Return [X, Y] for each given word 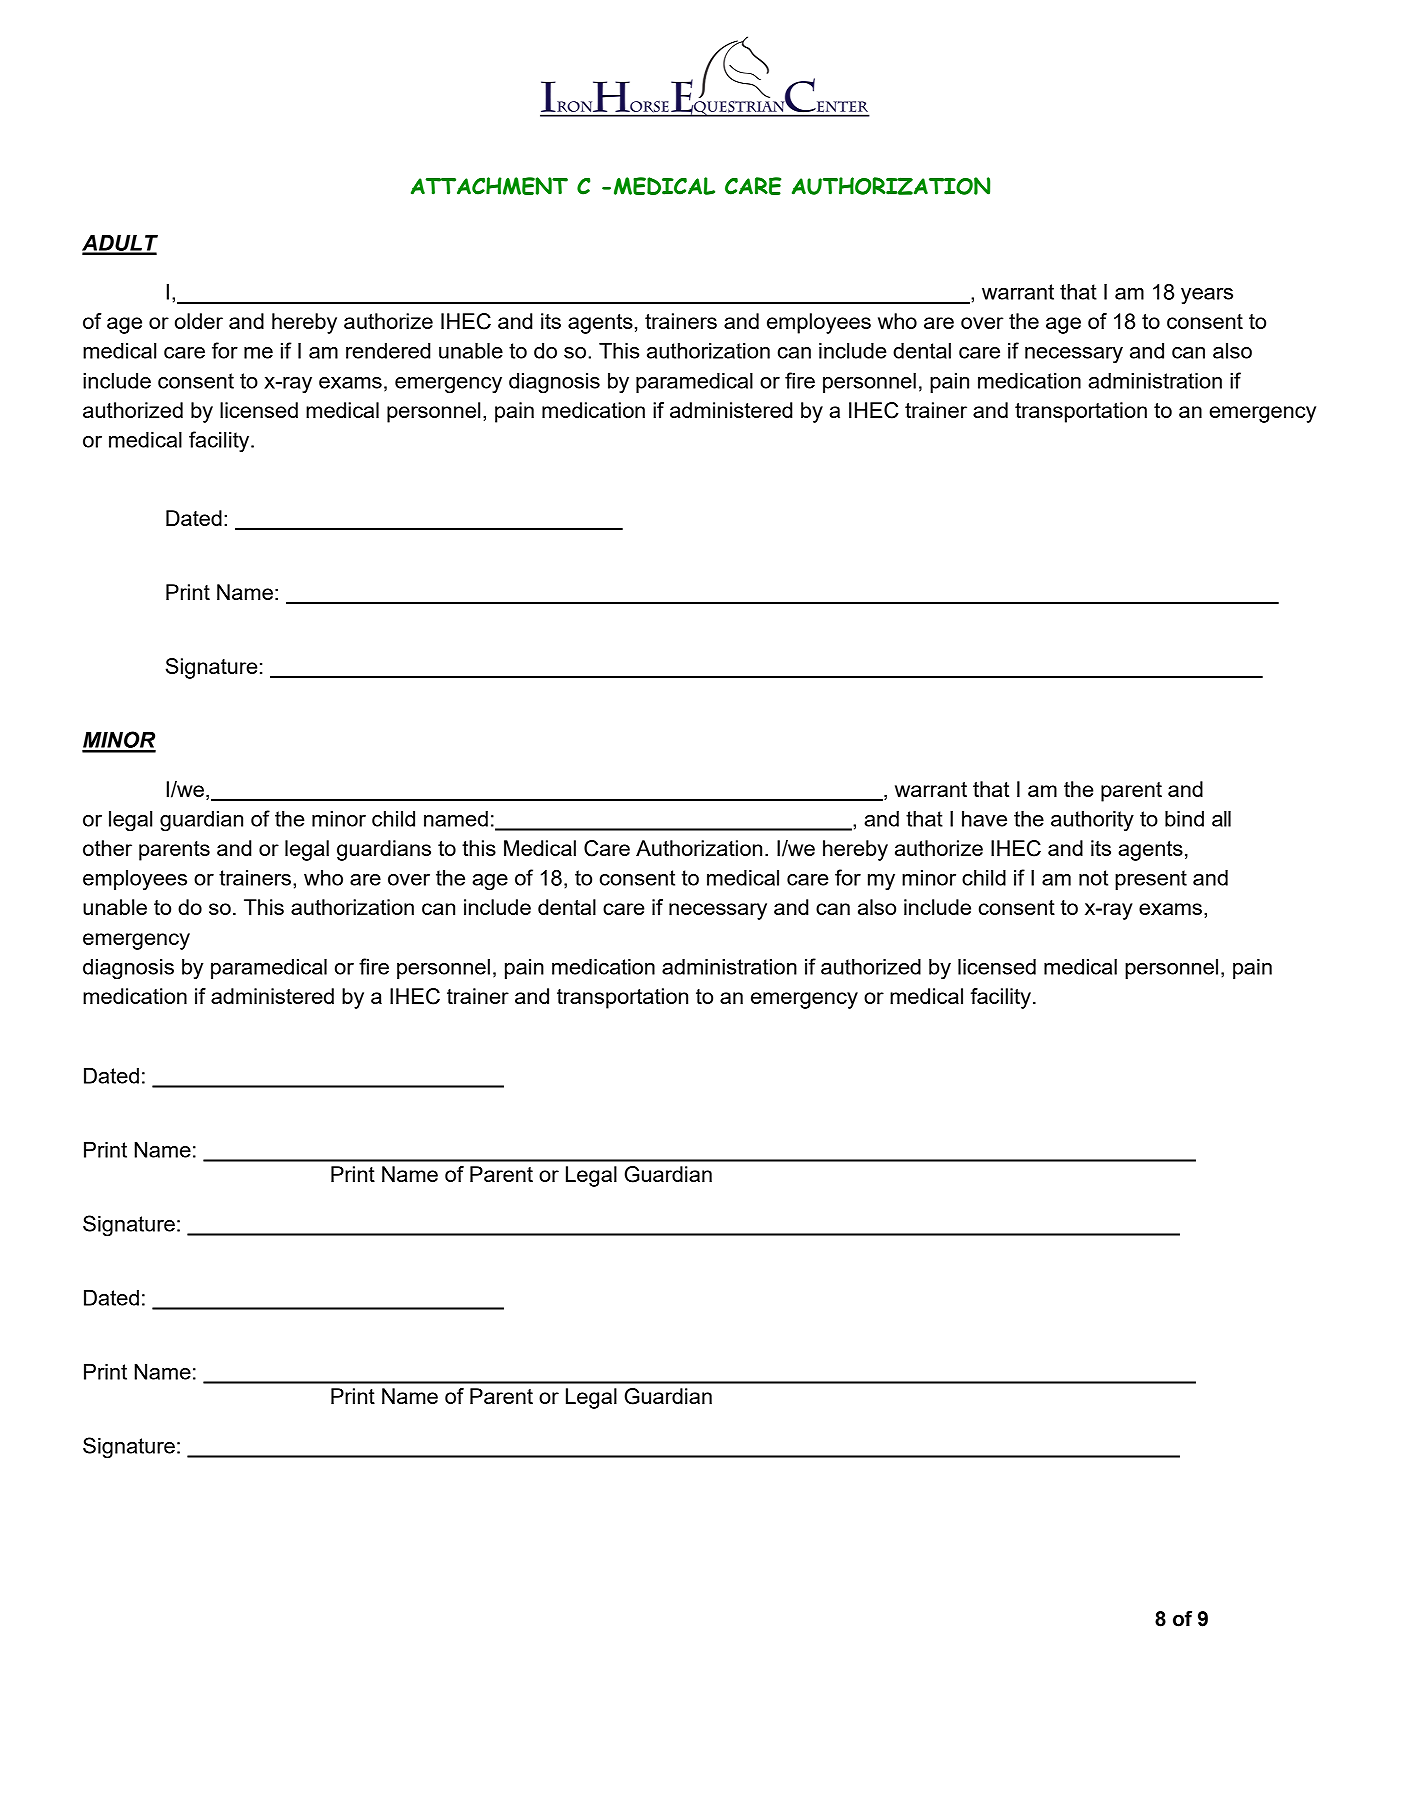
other [107, 848]
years [1207, 296]
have [984, 819]
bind [1184, 819]
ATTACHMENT [489, 186]
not [1093, 878]
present [1151, 880]
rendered [388, 351]
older [199, 321]
